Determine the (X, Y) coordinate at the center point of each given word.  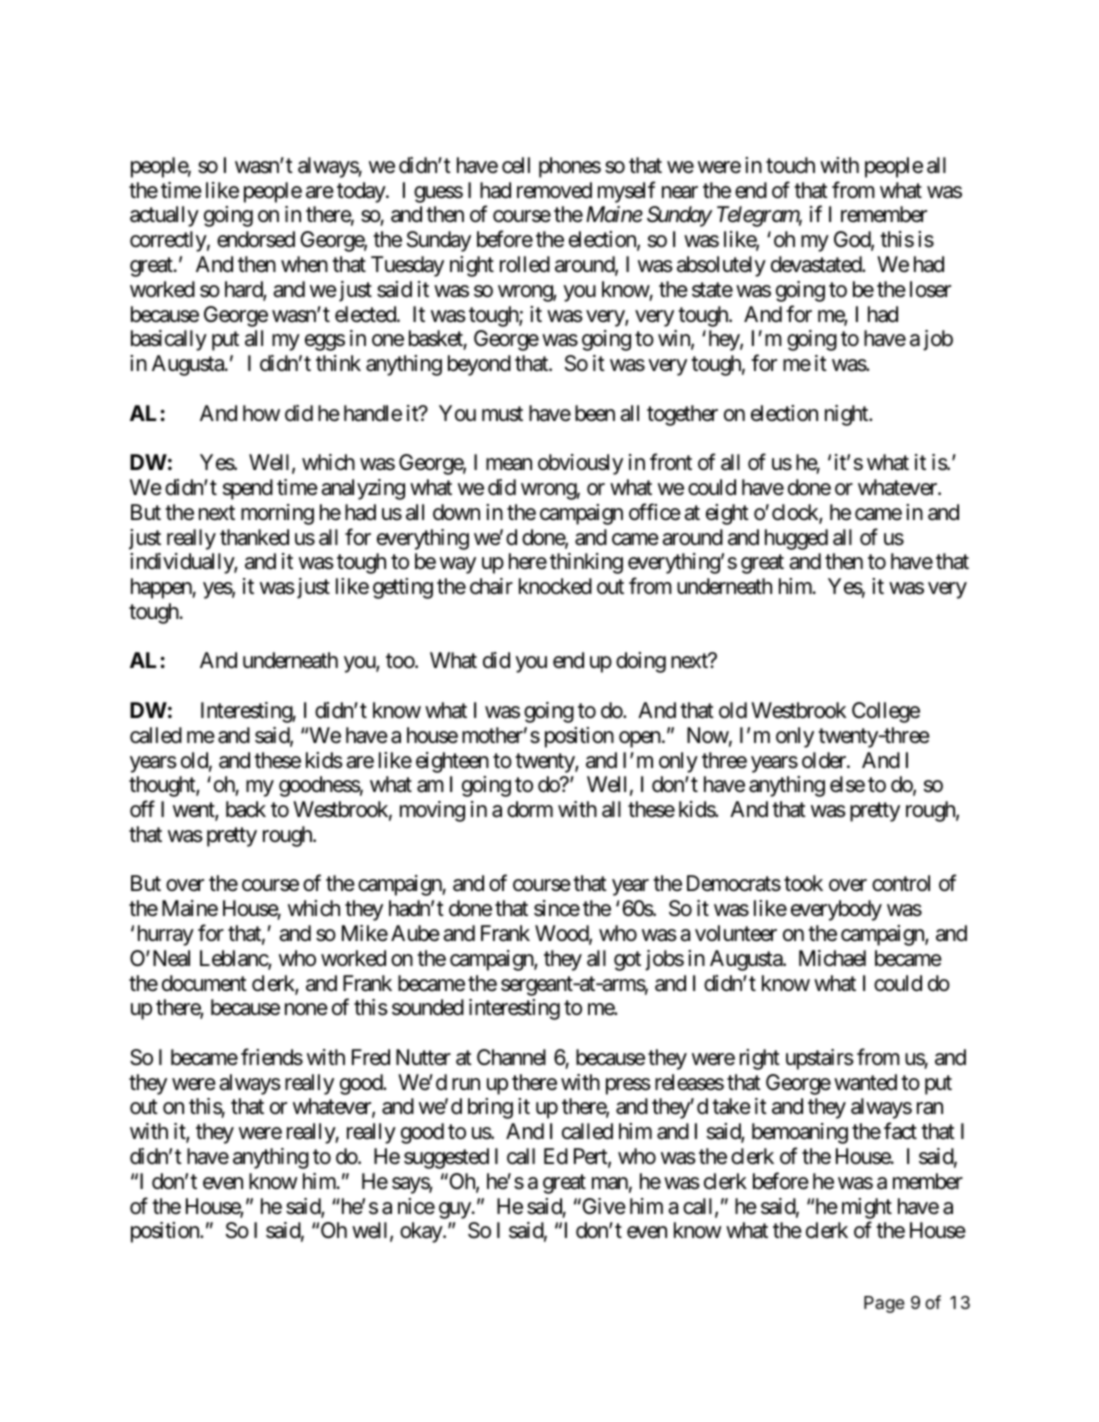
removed (554, 190)
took (803, 883)
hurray (166, 935)
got (627, 961)
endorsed (256, 239)
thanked (254, 537)
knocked (555, 586)
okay (422, 1232)
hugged (796, 539)
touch (790, 165)
